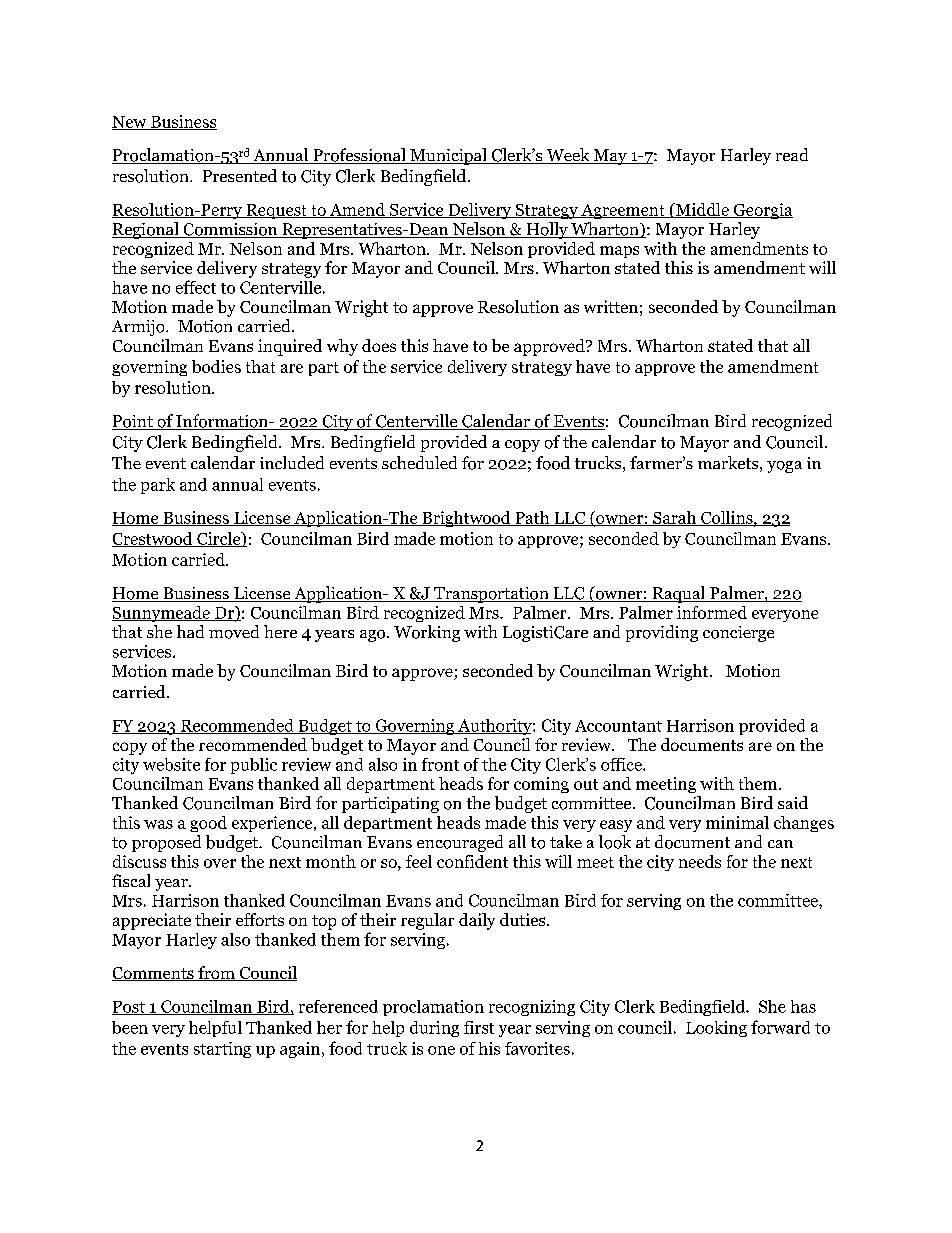  I want to click on Municipal, so click(448, 156).
